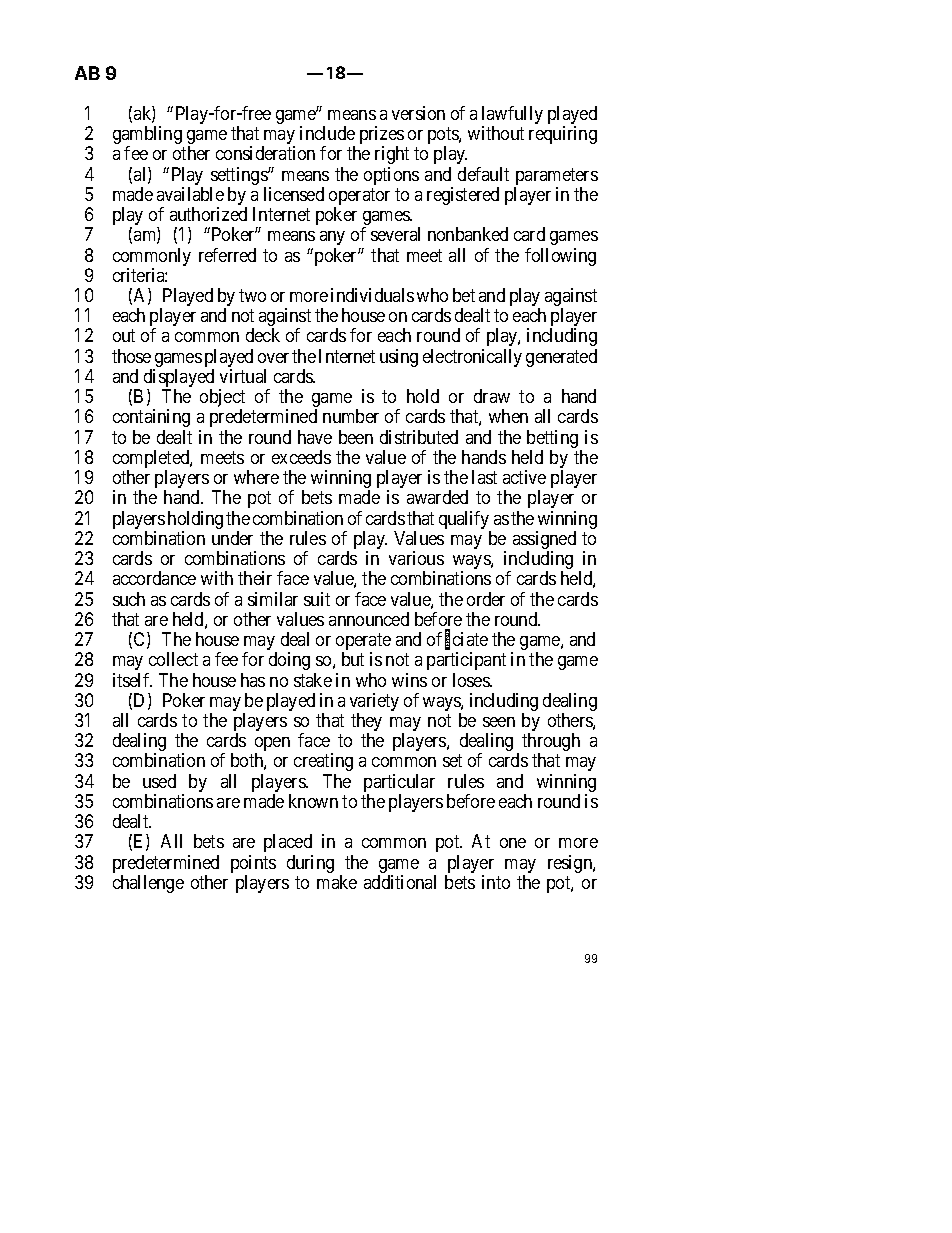 This screenshot has width=952, height=1233. Describe the element at coordinates (472, 680) in the screenshot. I see `loses` at that location.
